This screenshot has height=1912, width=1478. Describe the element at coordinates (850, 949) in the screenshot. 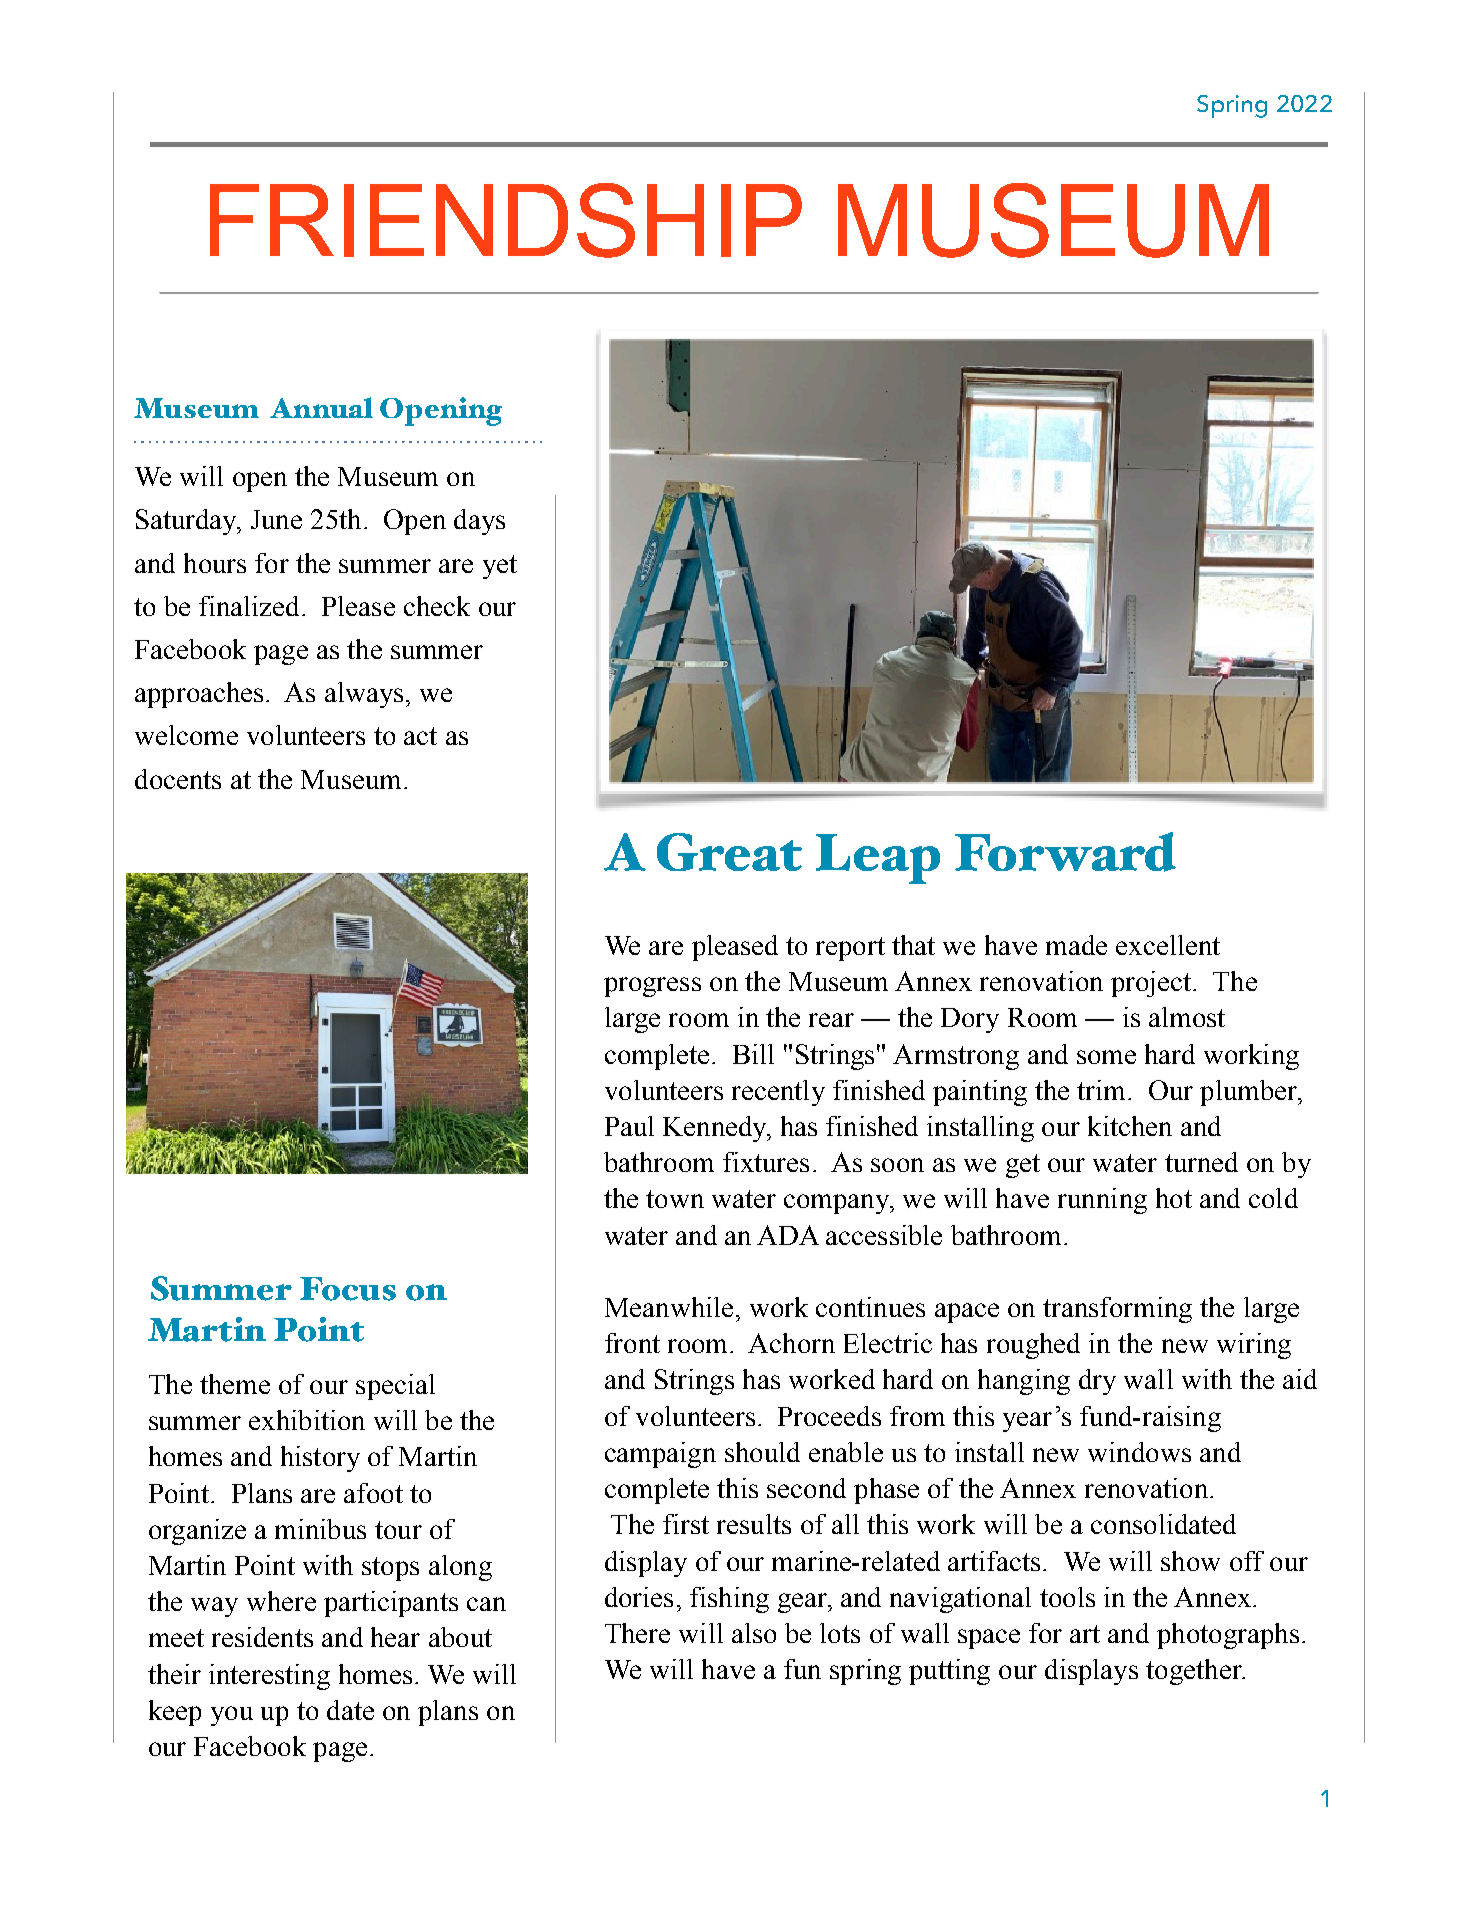

I see `report` at that location.
